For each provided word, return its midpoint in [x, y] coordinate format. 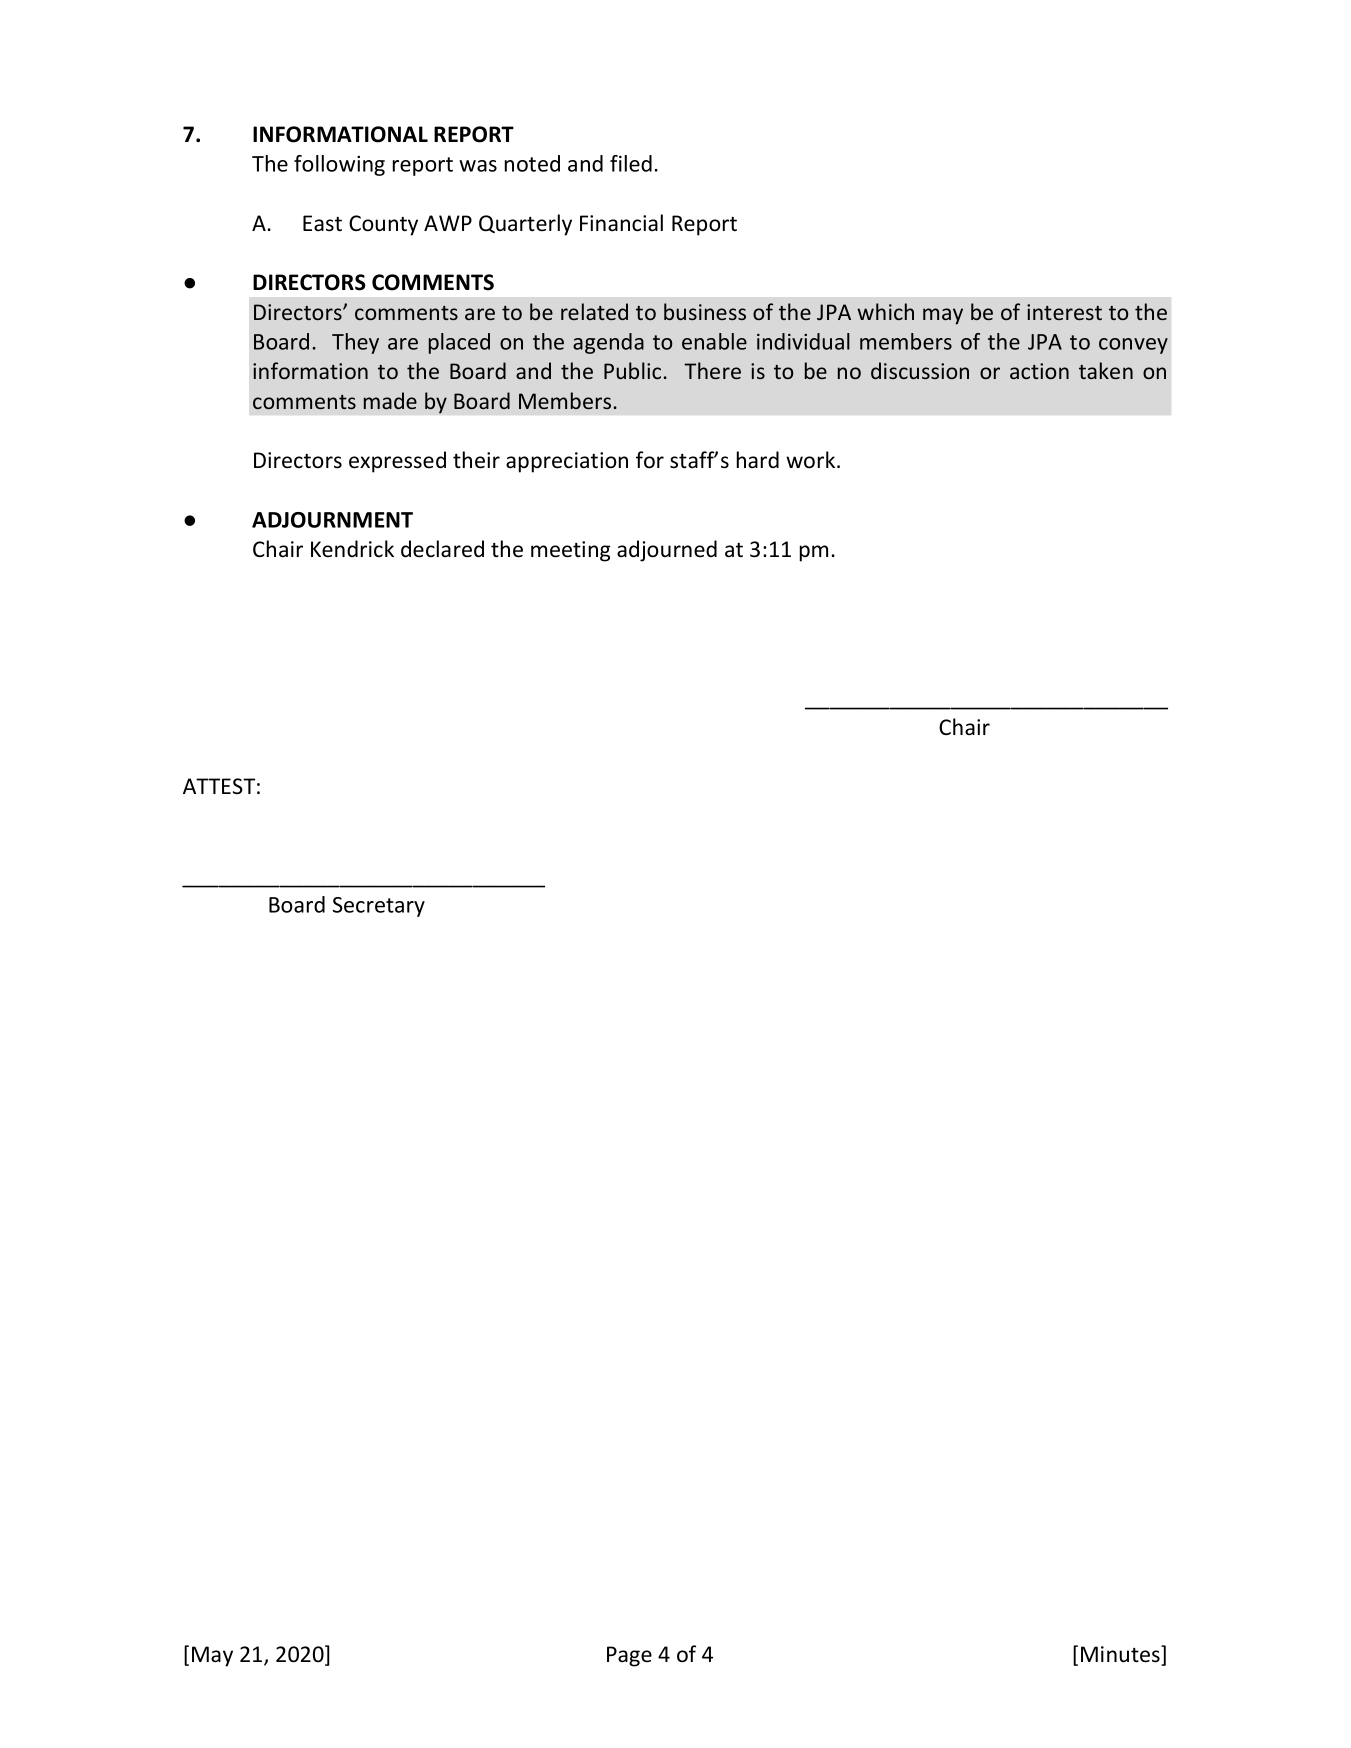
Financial [621, 223]
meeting [571, 551]
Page [629, 1656]
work [812, 460]
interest [1064, 312]
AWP [448, 223]
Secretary [379, 907]
